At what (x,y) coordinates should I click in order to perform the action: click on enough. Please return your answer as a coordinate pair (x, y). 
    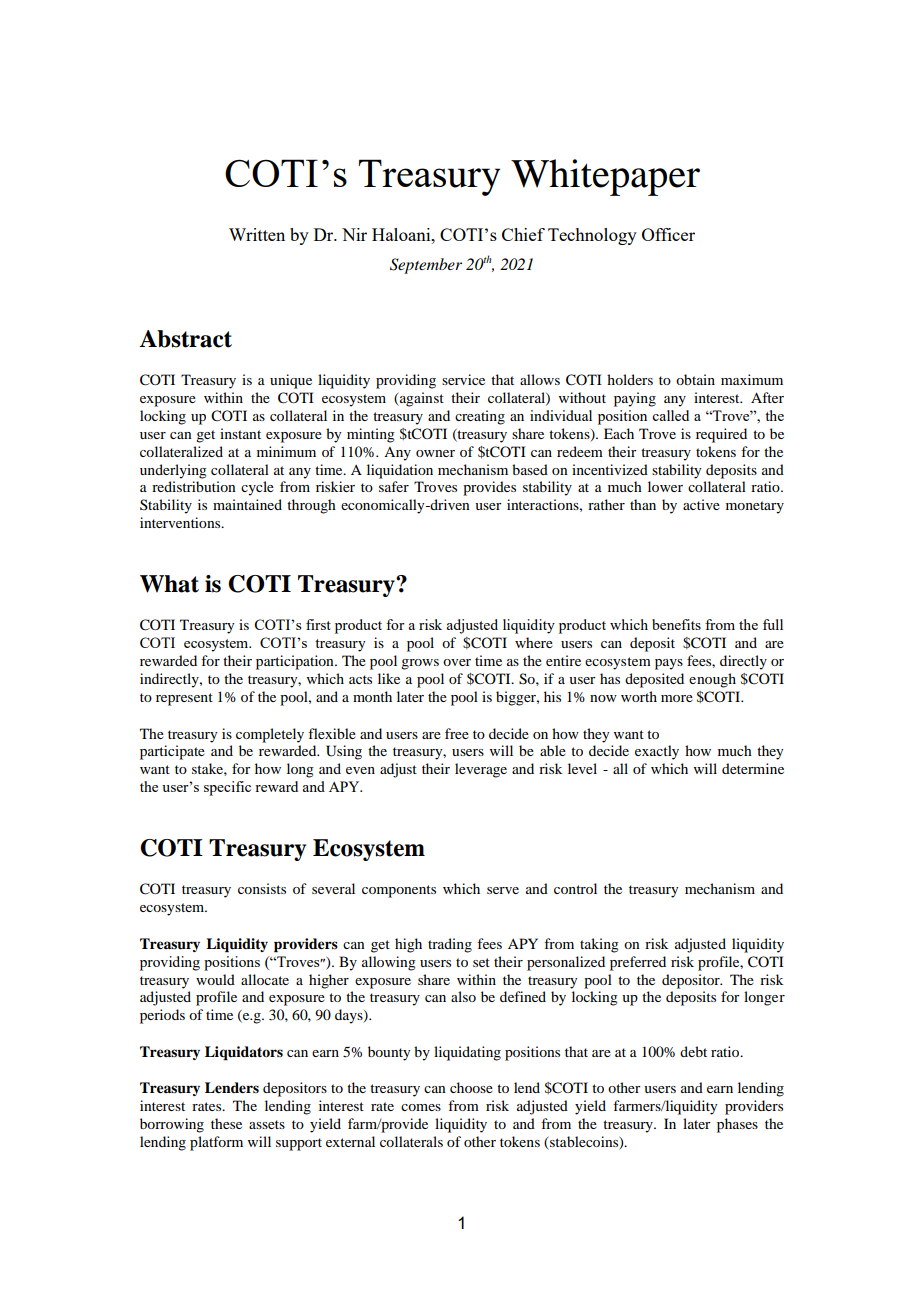
    Looking at the image, I should click on (712, 680).
